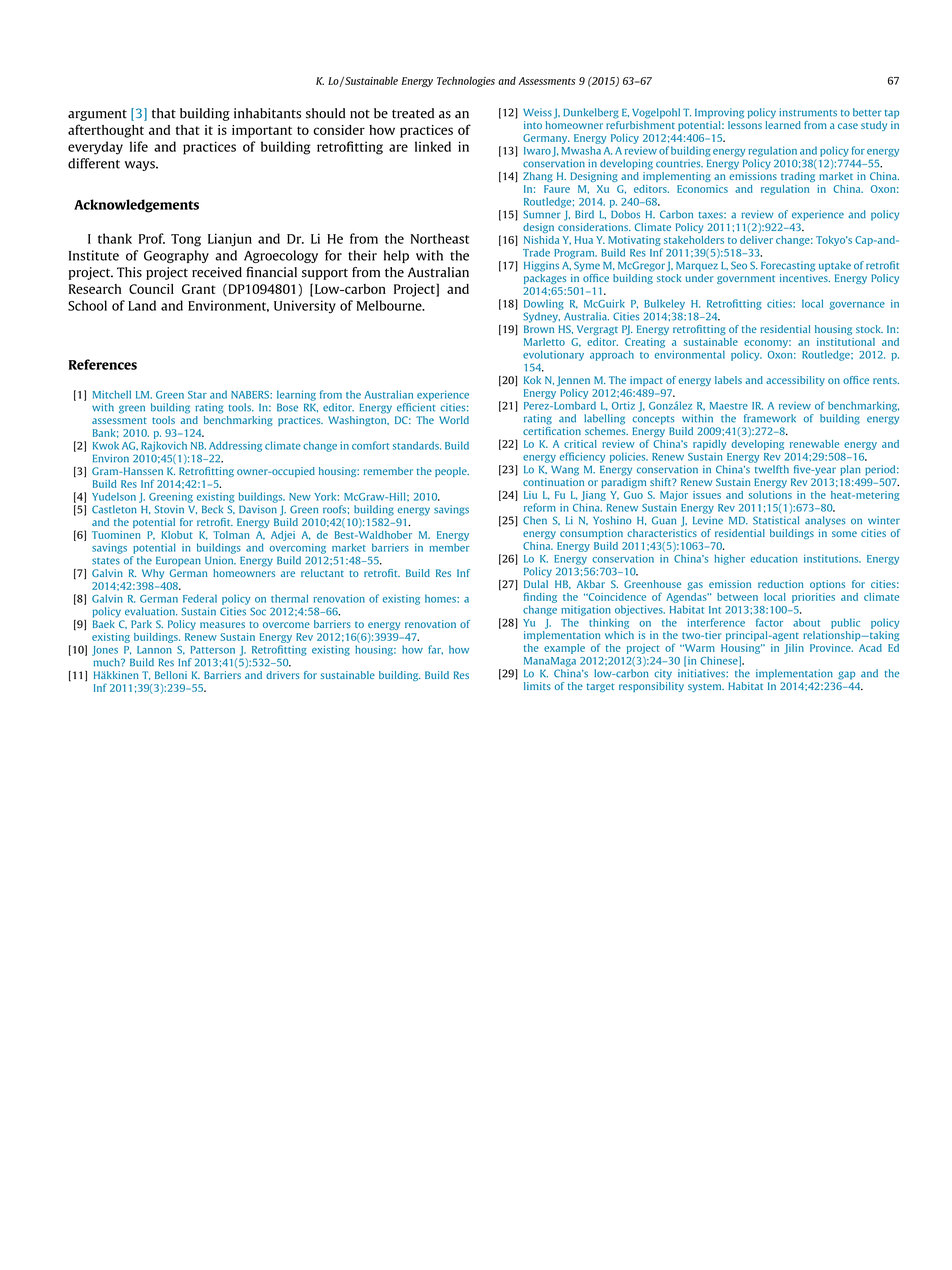 Image resolution: width=952 pixels, height=1270 pixels. Describe the element at coordinates (466, 81) in the document. I see `Technologies` at that location.
